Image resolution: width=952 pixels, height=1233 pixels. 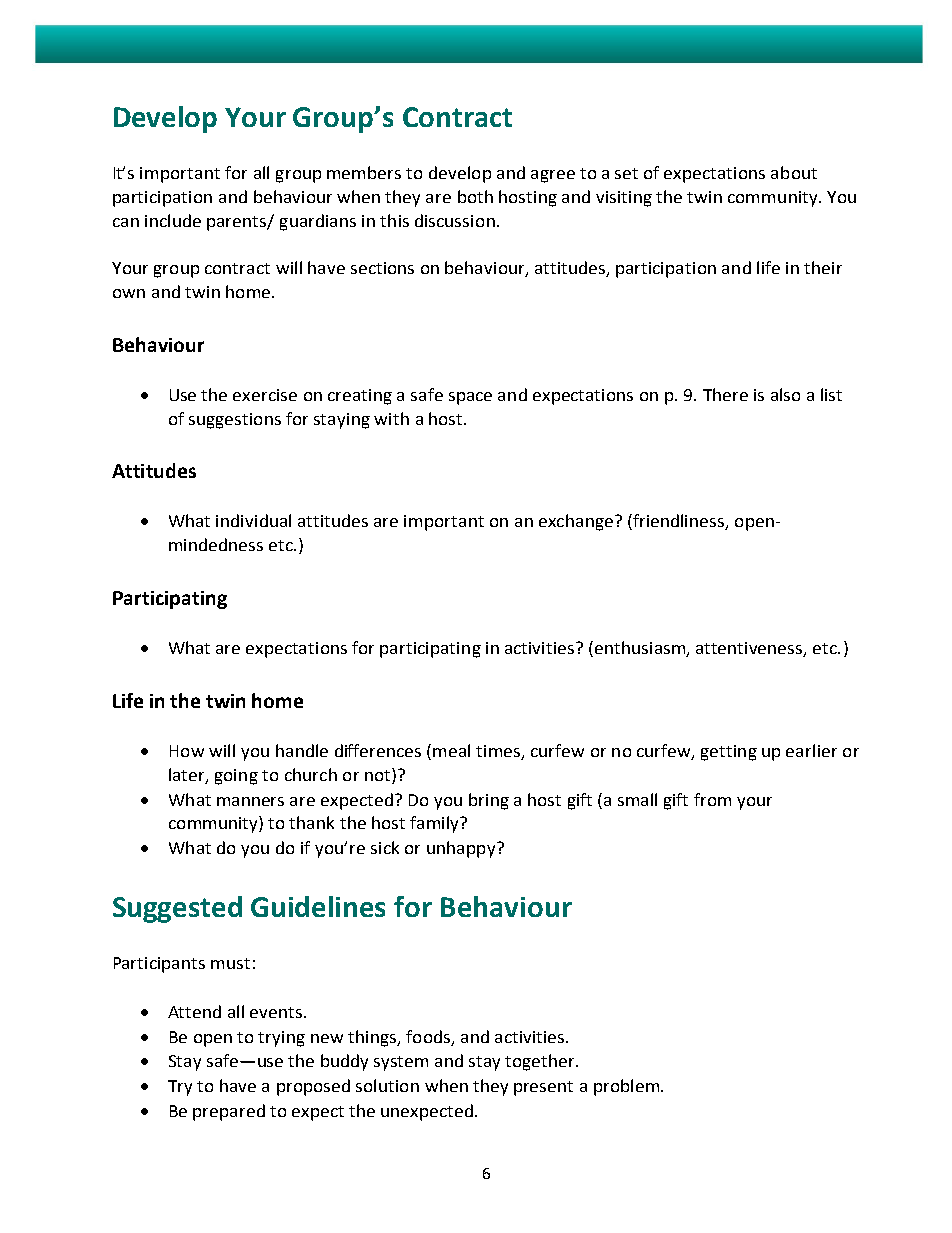 What do you see at coordinates (187, 751) in the page?
I see `How` at bounding box center [187, 751].
